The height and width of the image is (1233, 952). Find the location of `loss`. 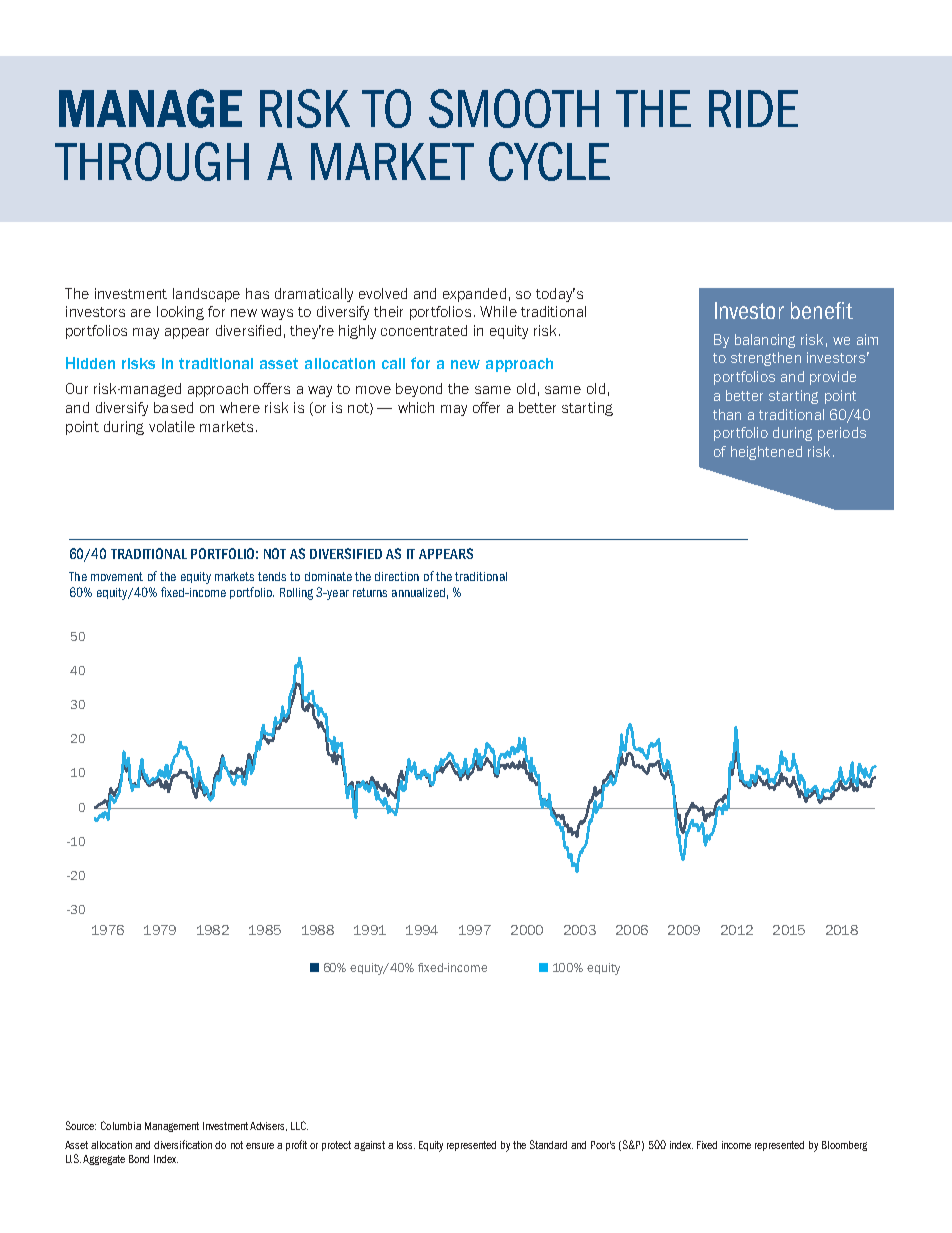

loss is located at coordinates (406, 1145).
